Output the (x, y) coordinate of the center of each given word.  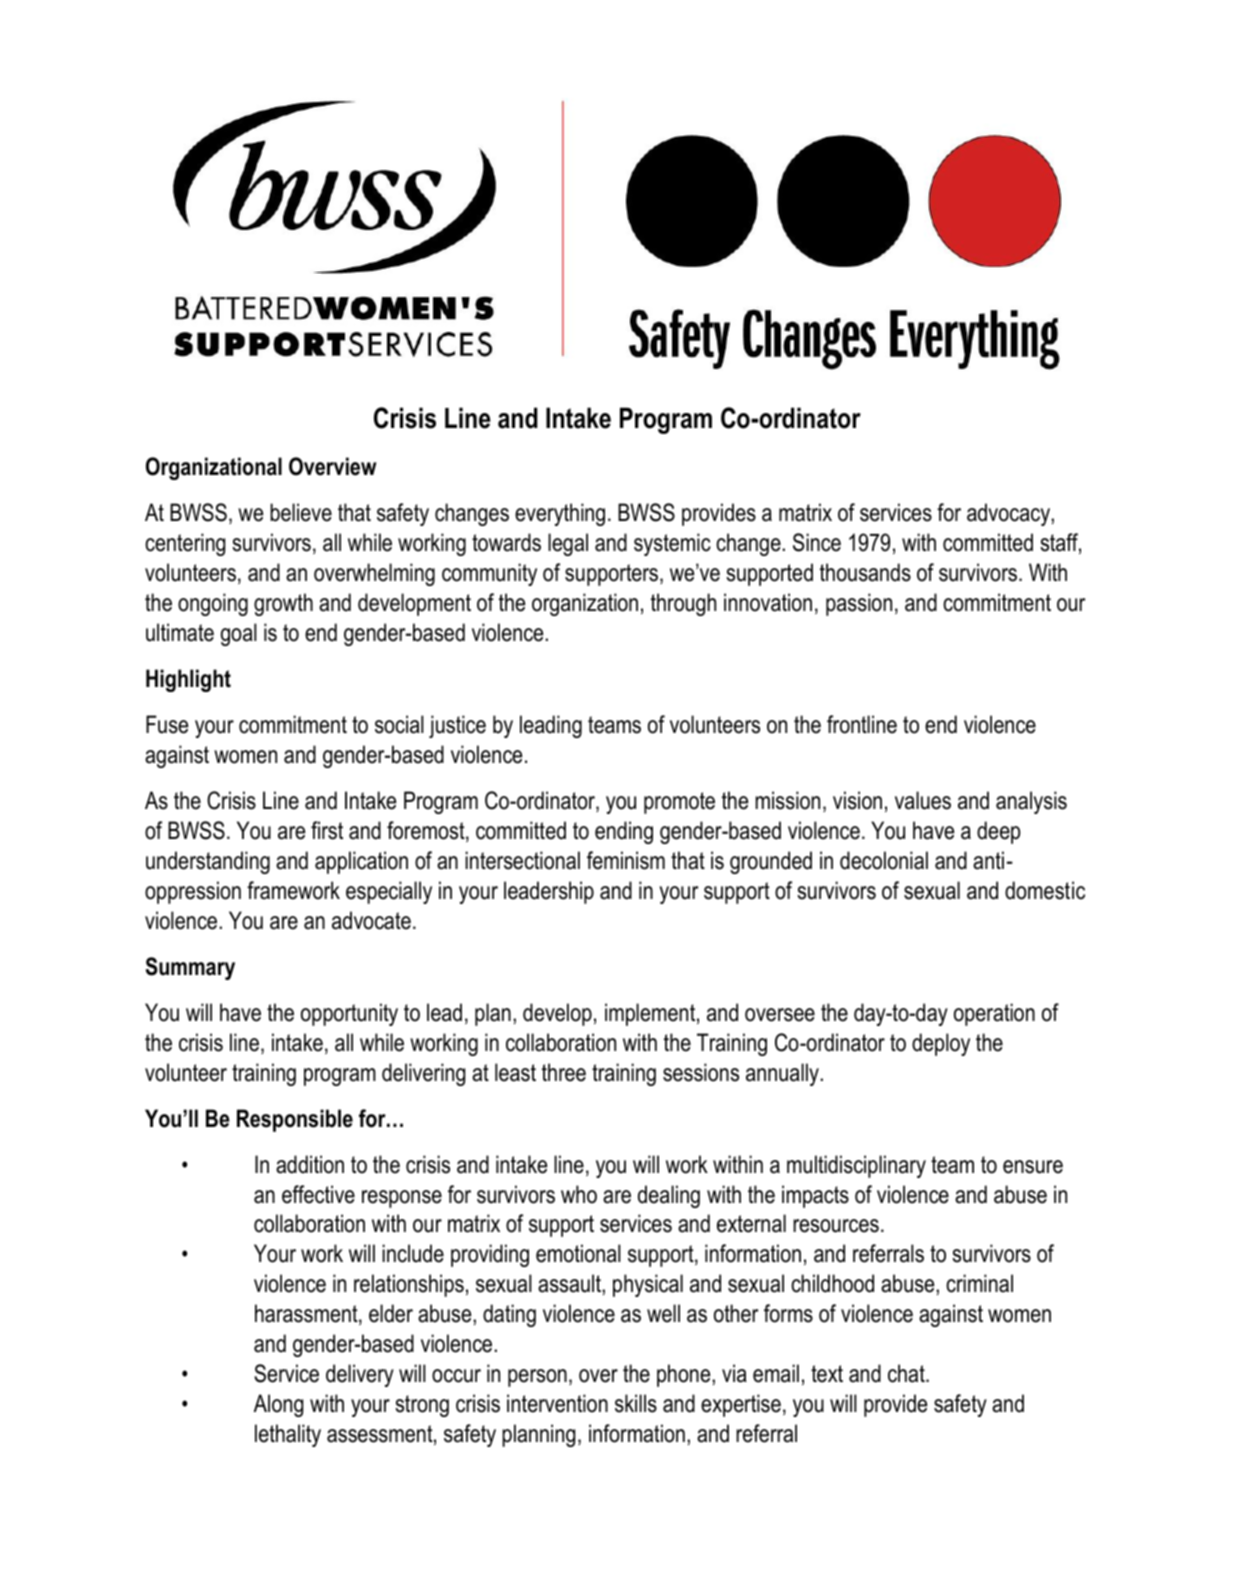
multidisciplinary (856, 1166)
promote (679, 803)
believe (301, 512)
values (923, 800)
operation (994, 1014)
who (579, 1194)
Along (278, 1405)
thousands (865, 572)
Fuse (167, 724)
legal (568, 544)
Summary (190, 968)
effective (318, 1194)
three (564, 1072)
